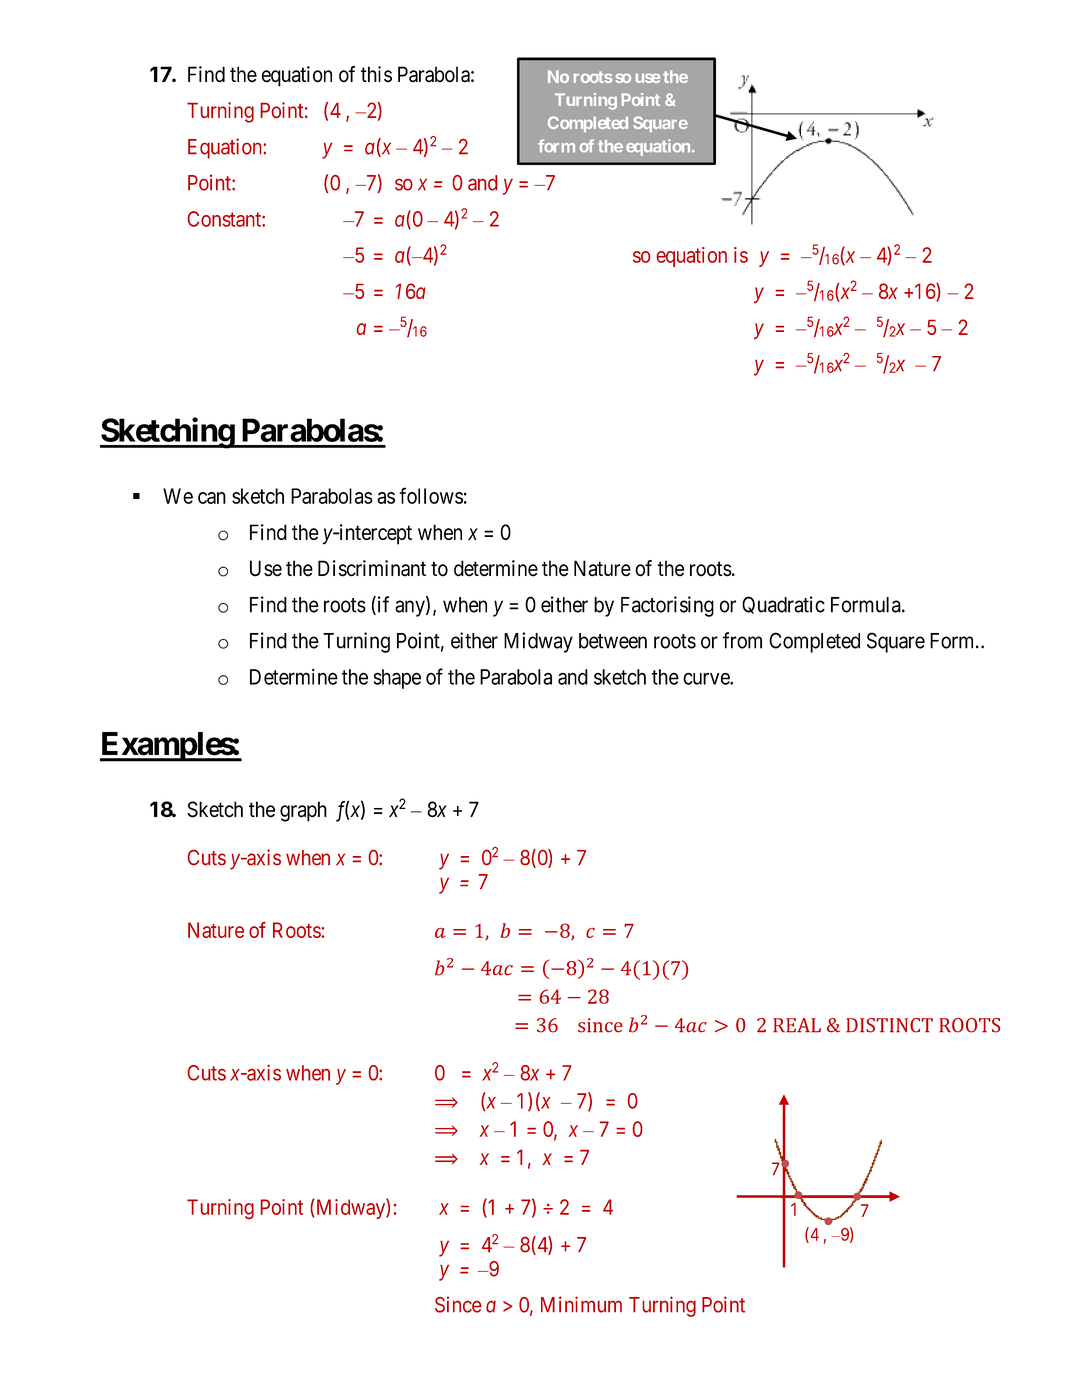 The height and width of the document is (1383, 1068). What do you see at coordinates (889, 1025) in the document?
I see `DISTINCT` at bounding box center [889, 1025].
